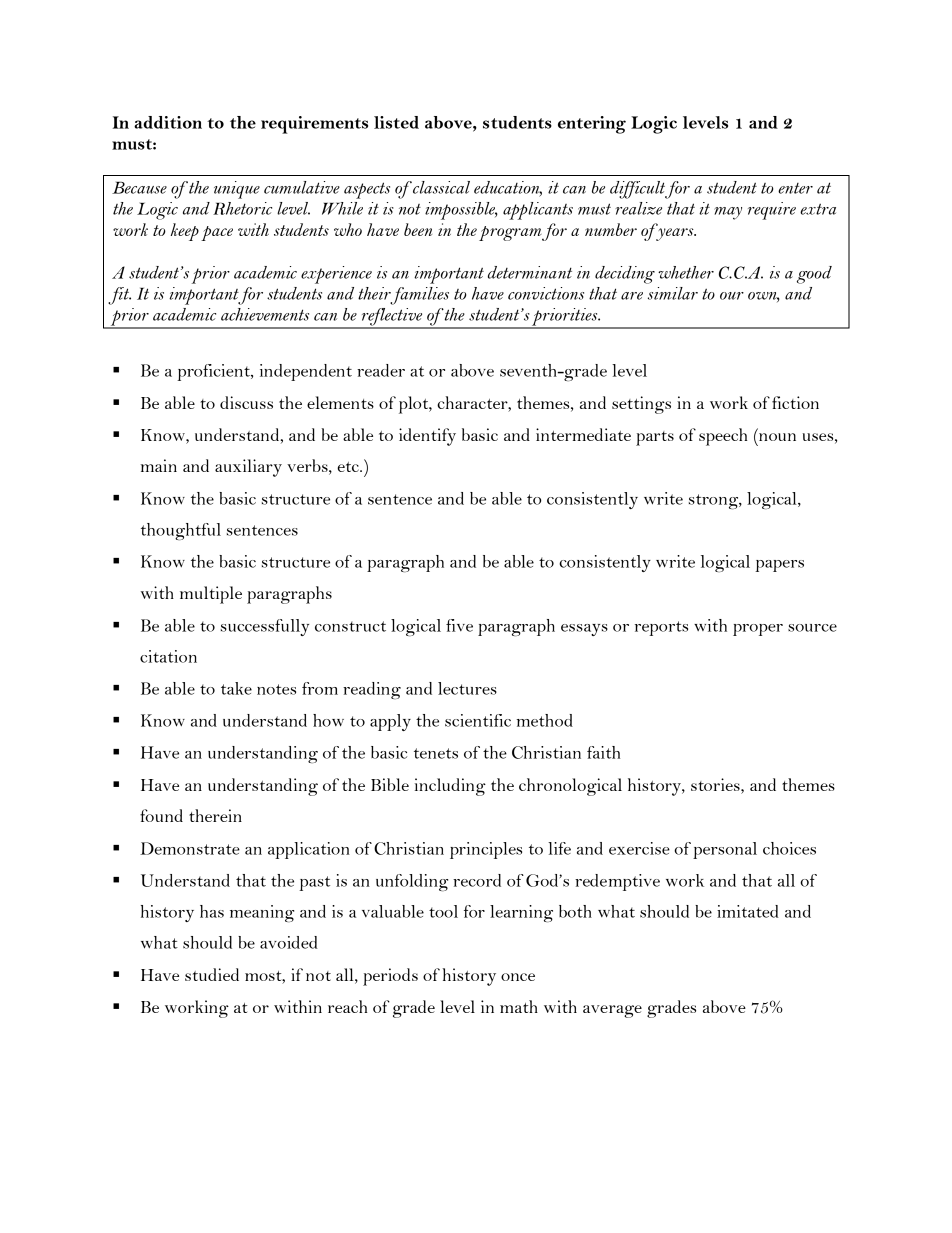  Describe the element at coordinates (246, 402) in the screenshot. I see `discuss` at that location.
